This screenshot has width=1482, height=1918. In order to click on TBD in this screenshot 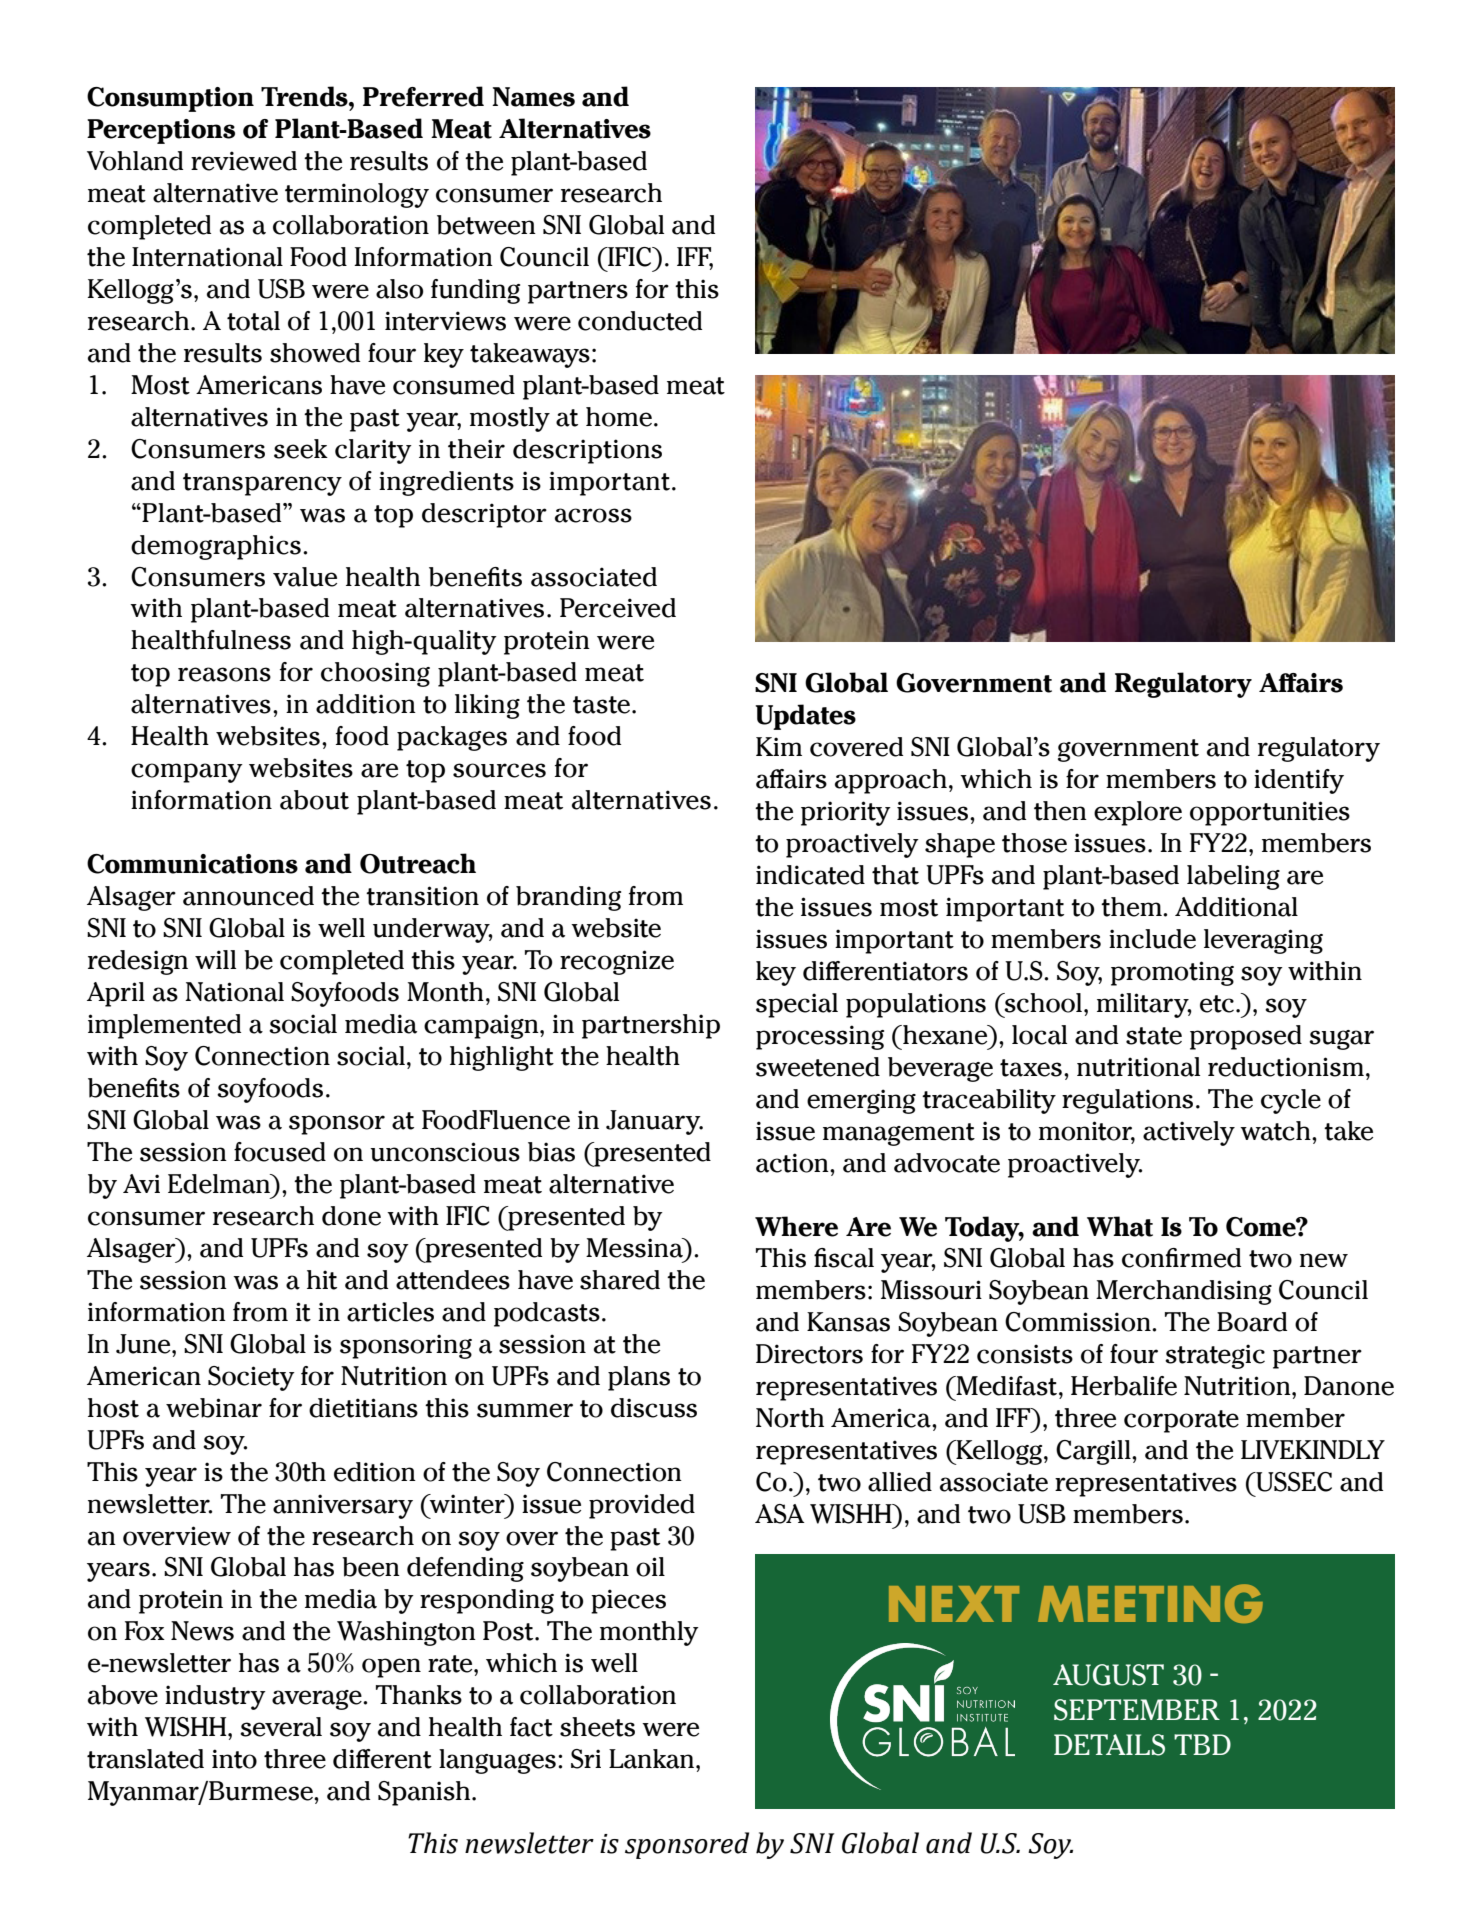, I will do `click(1202, 1744)`.
